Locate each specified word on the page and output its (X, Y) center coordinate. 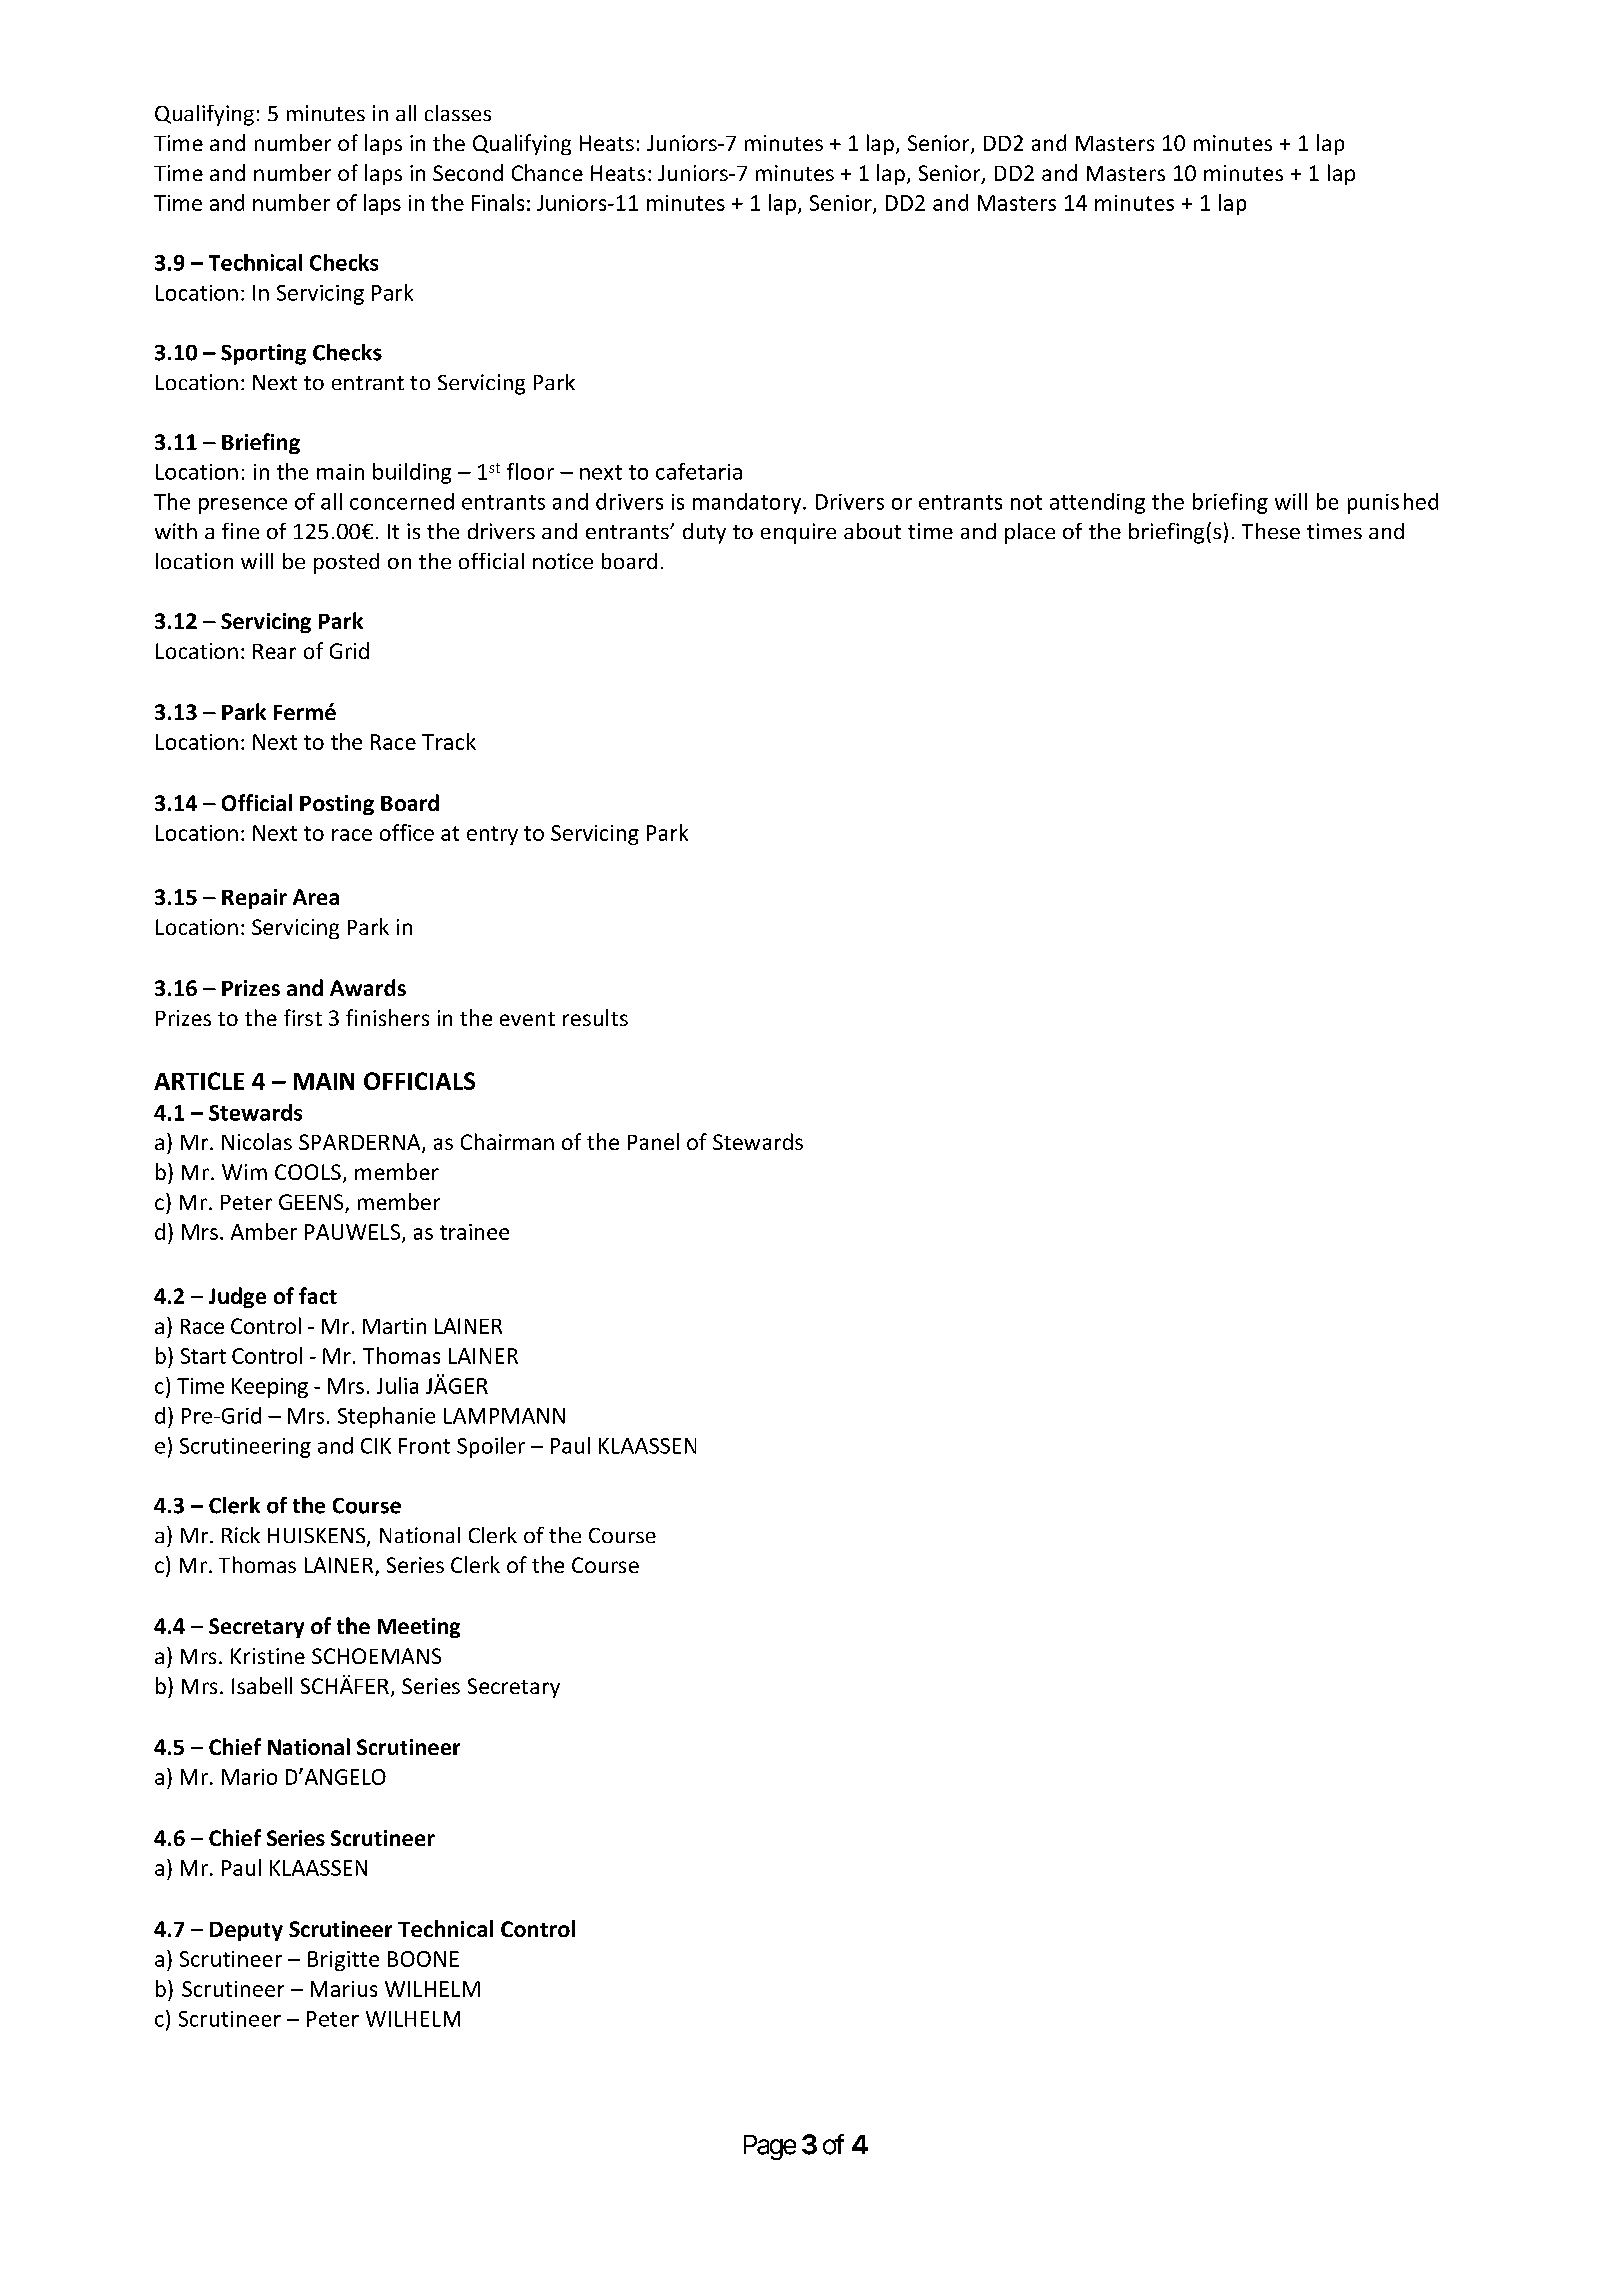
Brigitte (343, 1961)
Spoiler (491, 1447)
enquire (798, 533)
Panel (653, 1141)
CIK (376, 1446)
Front (424, 1446)
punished (1393, 503)
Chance (547, 172)
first (303, 1017)
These (1271, 531)
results (595, 1017)
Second (468, 172)
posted (346, 563)
